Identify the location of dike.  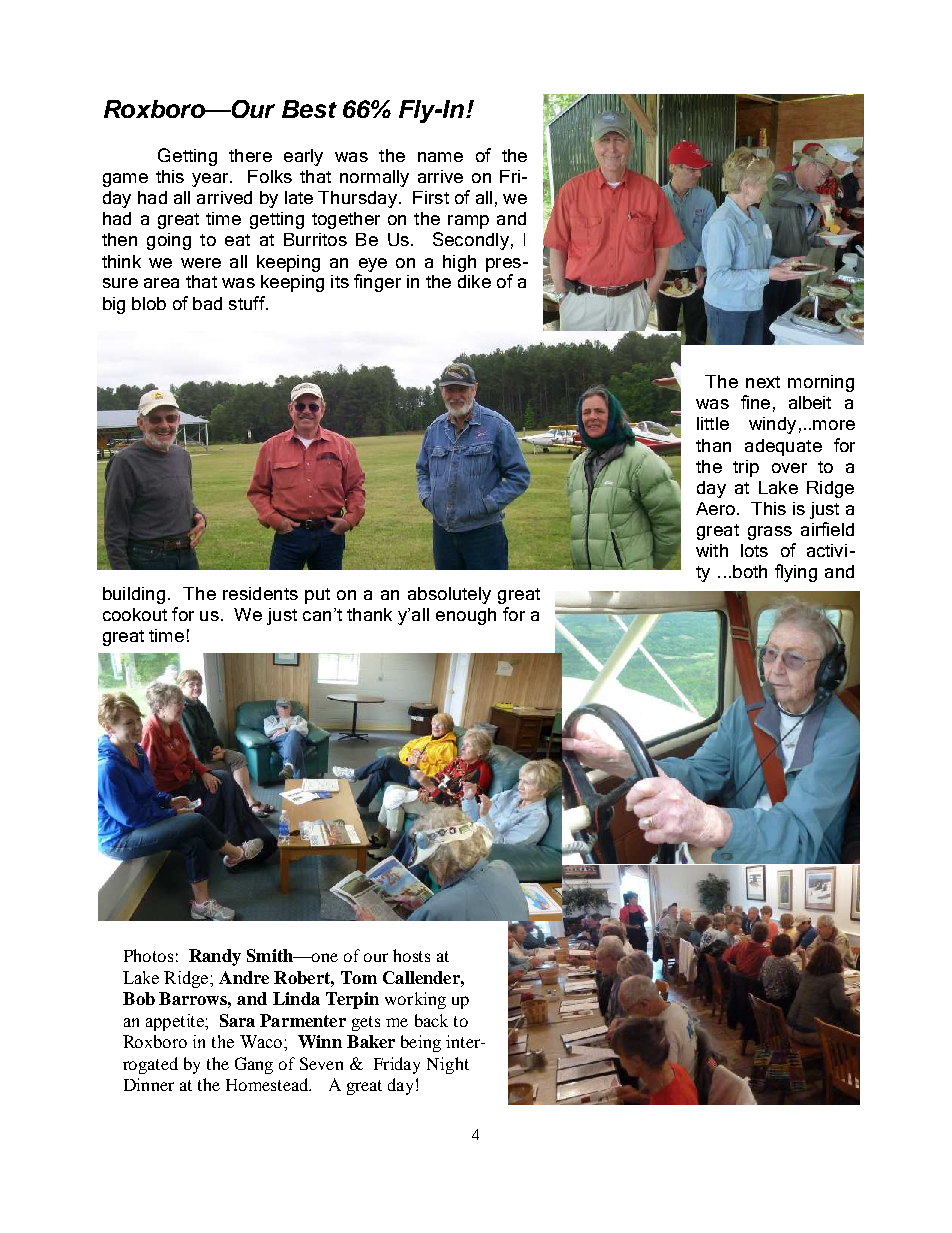
(474, 281).
